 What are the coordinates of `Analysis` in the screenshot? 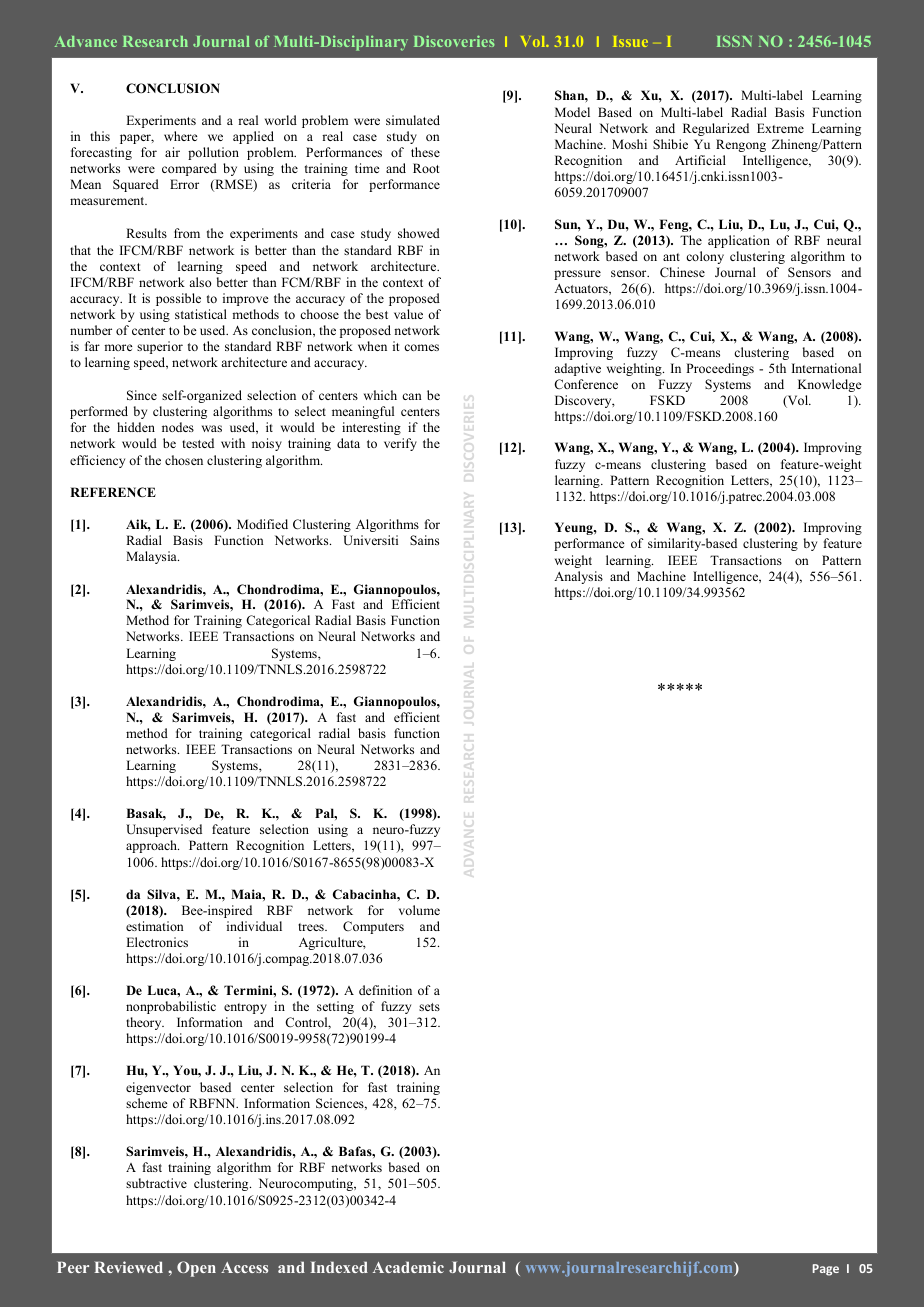 It's located at (578, 577).
